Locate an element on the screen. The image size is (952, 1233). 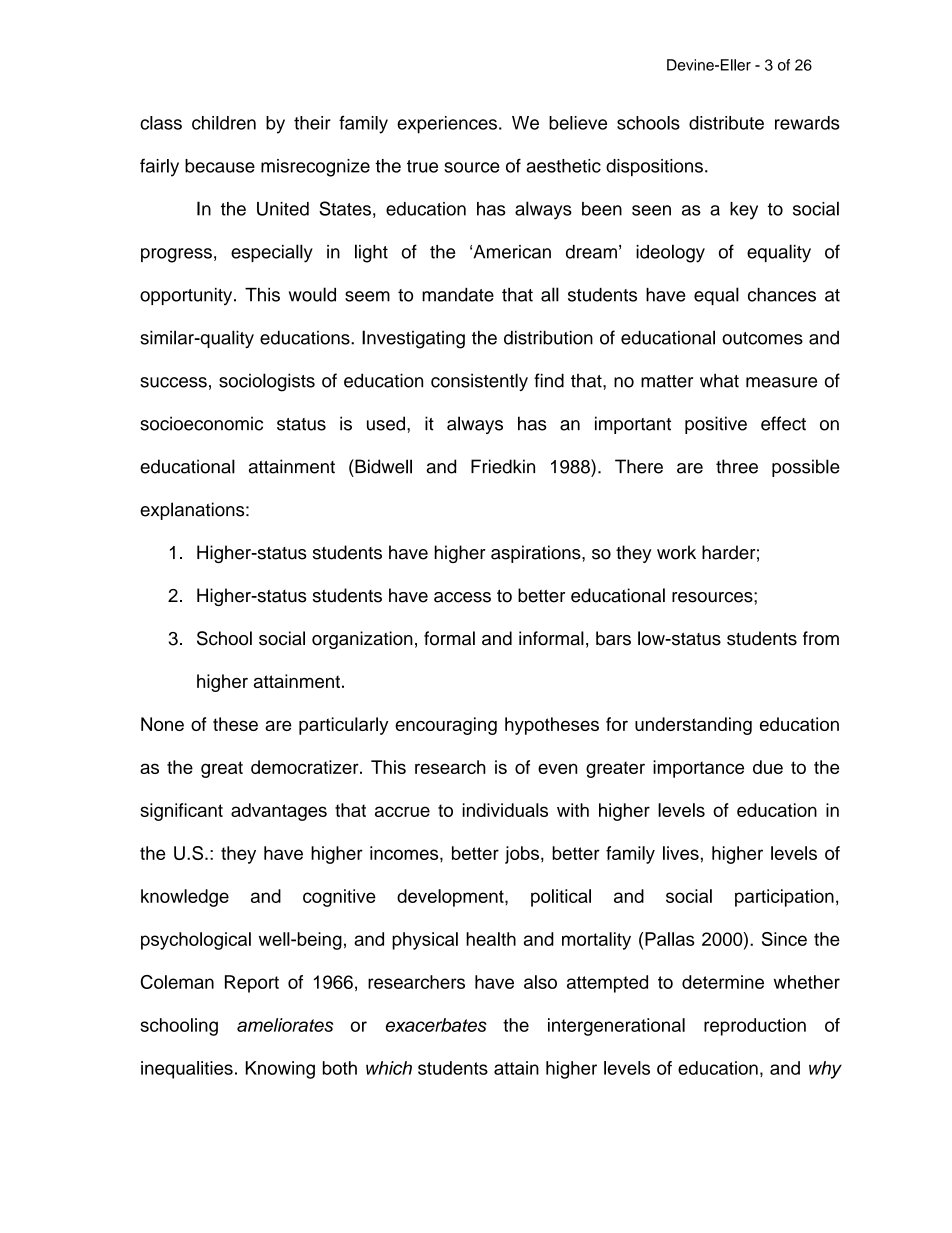
experiences is located at coordinates (447, 125).
